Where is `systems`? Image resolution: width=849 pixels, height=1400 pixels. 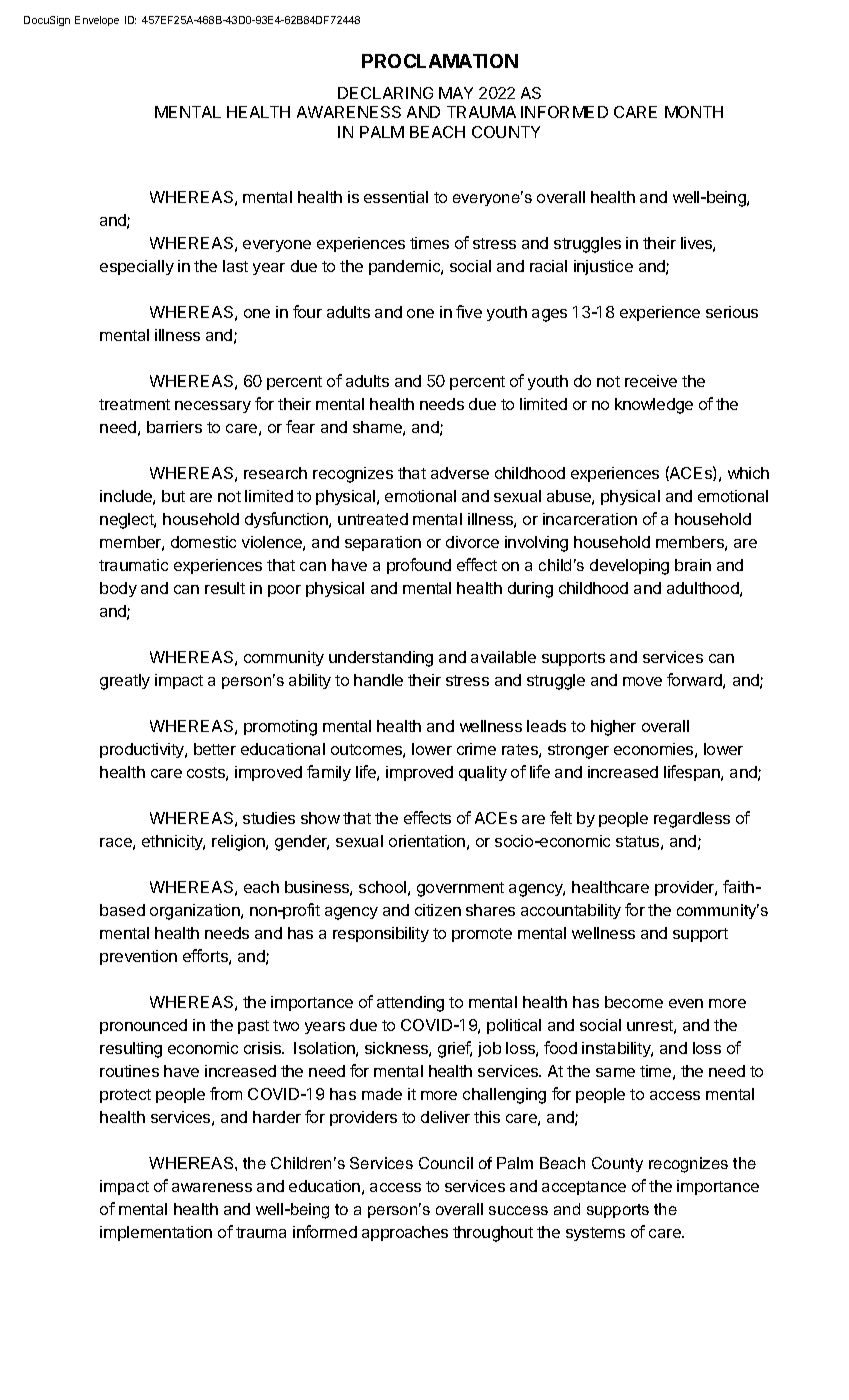 systems is located at coordinates (595, 1234).
